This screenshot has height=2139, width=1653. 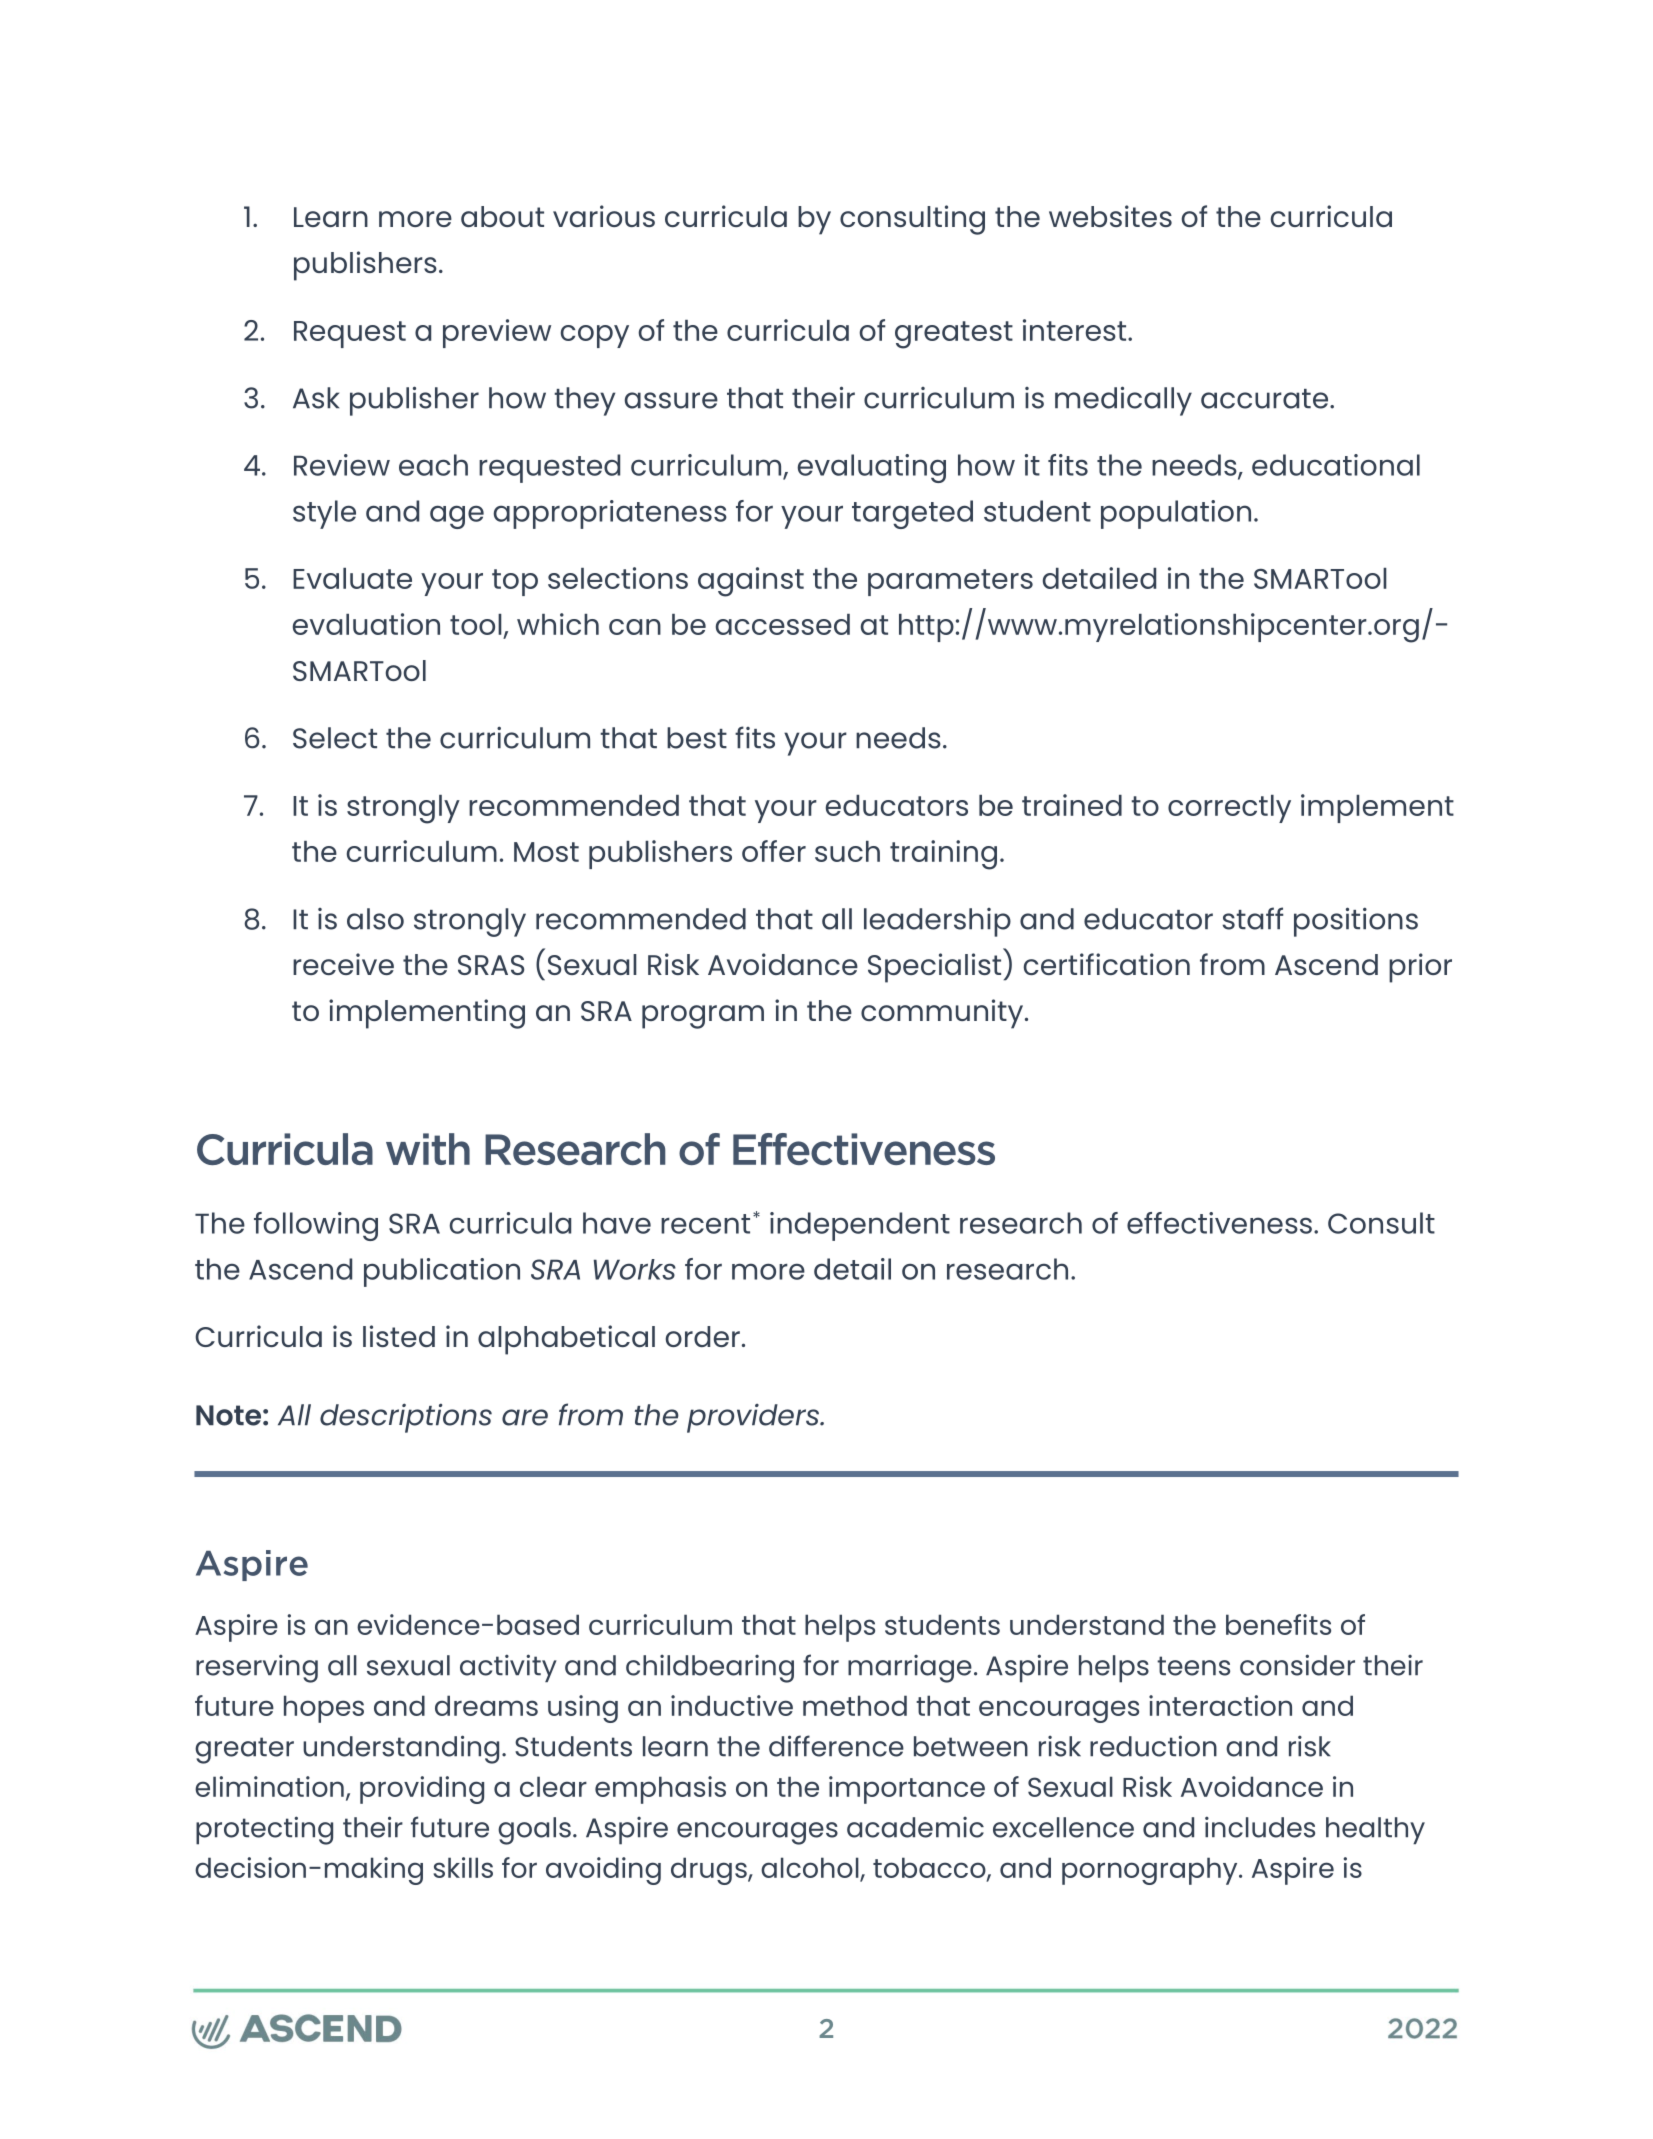 I want to click on descriptions, so click(x=406, y=1418).
